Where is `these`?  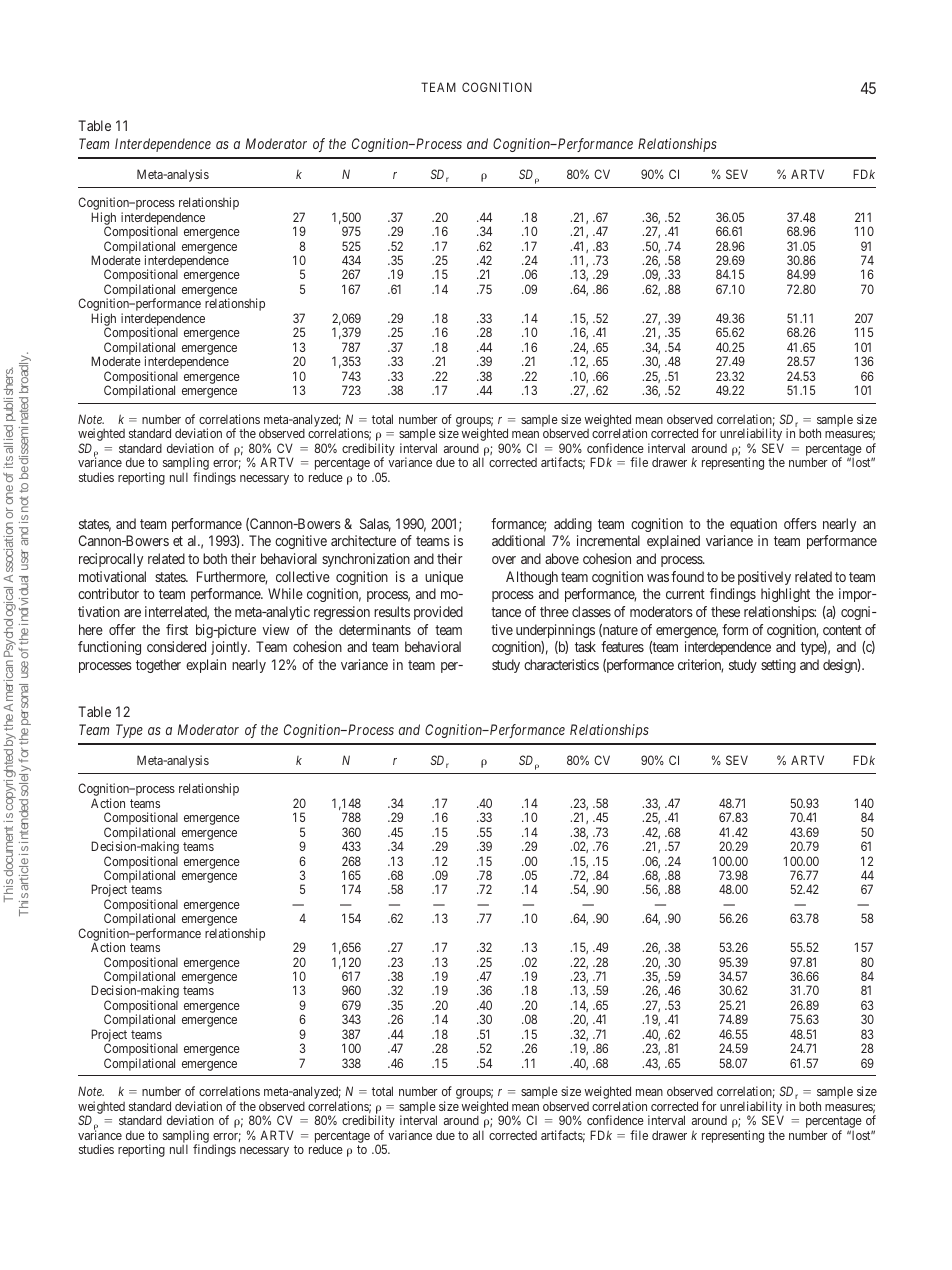
these is located at coordinates (725, 611).
